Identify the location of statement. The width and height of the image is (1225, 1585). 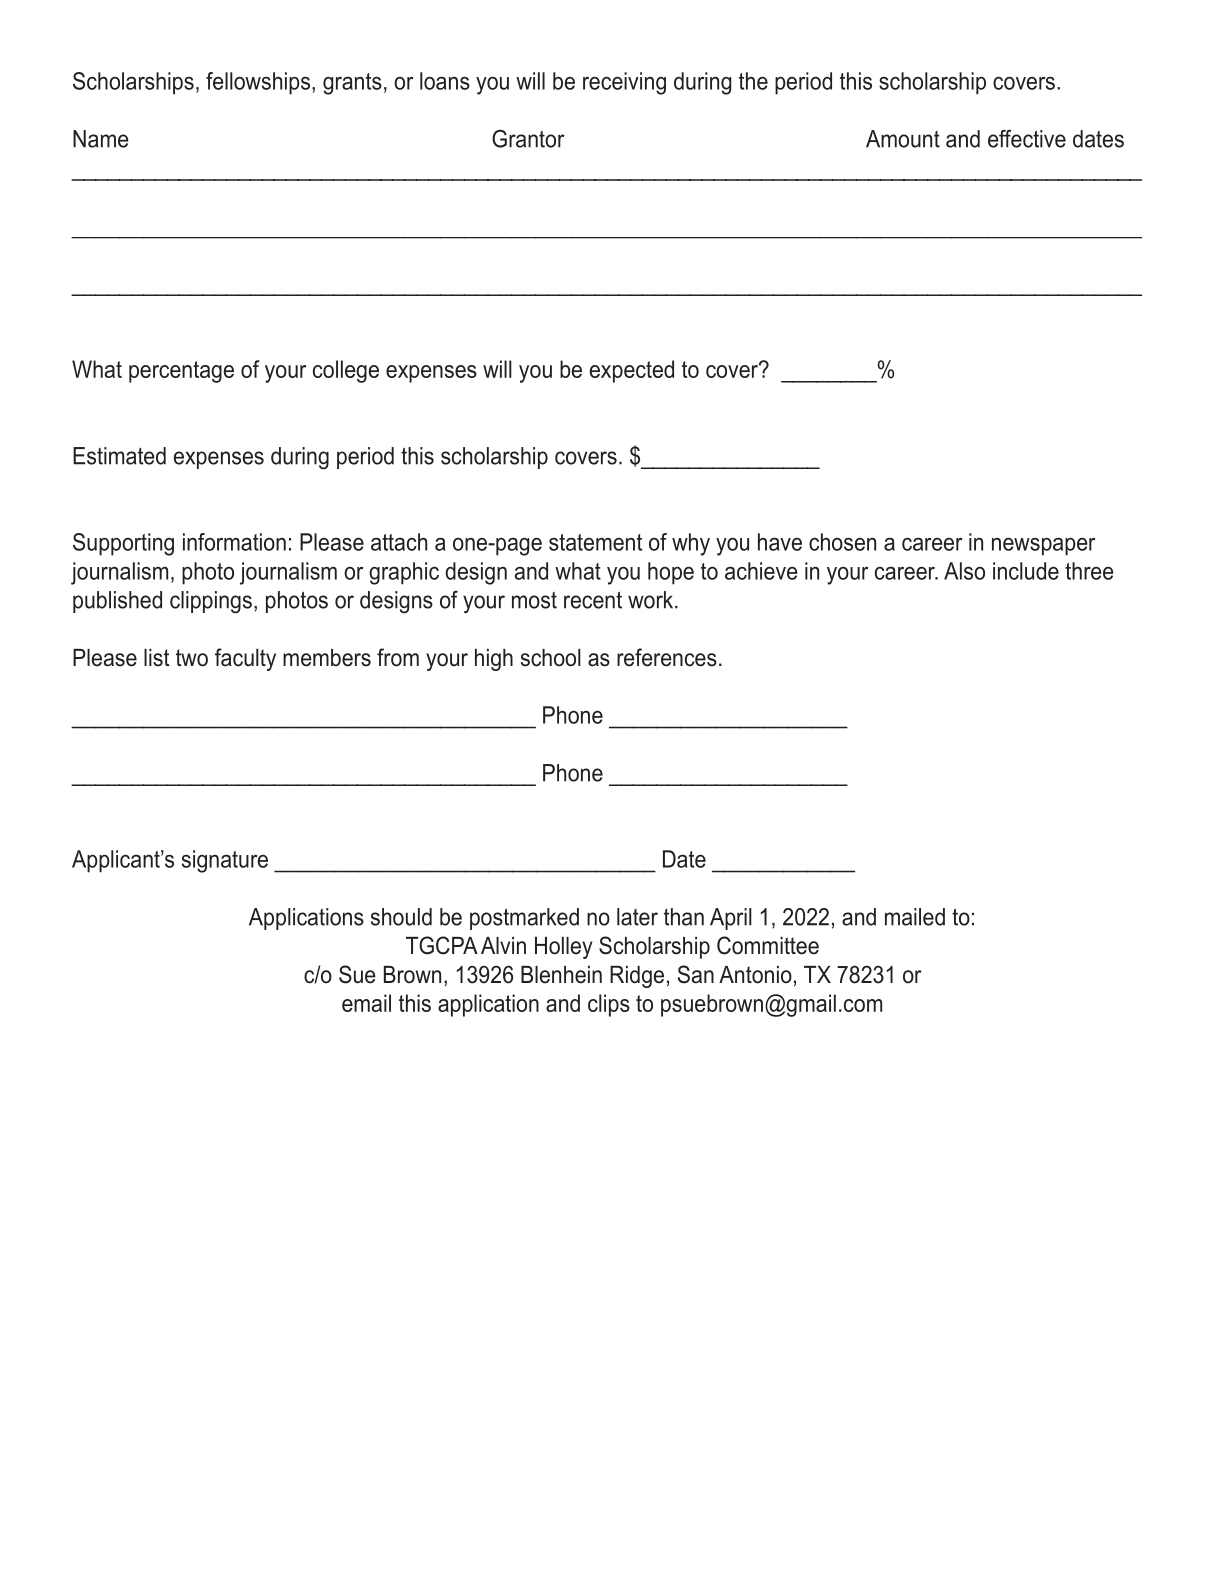
(595, 542).
